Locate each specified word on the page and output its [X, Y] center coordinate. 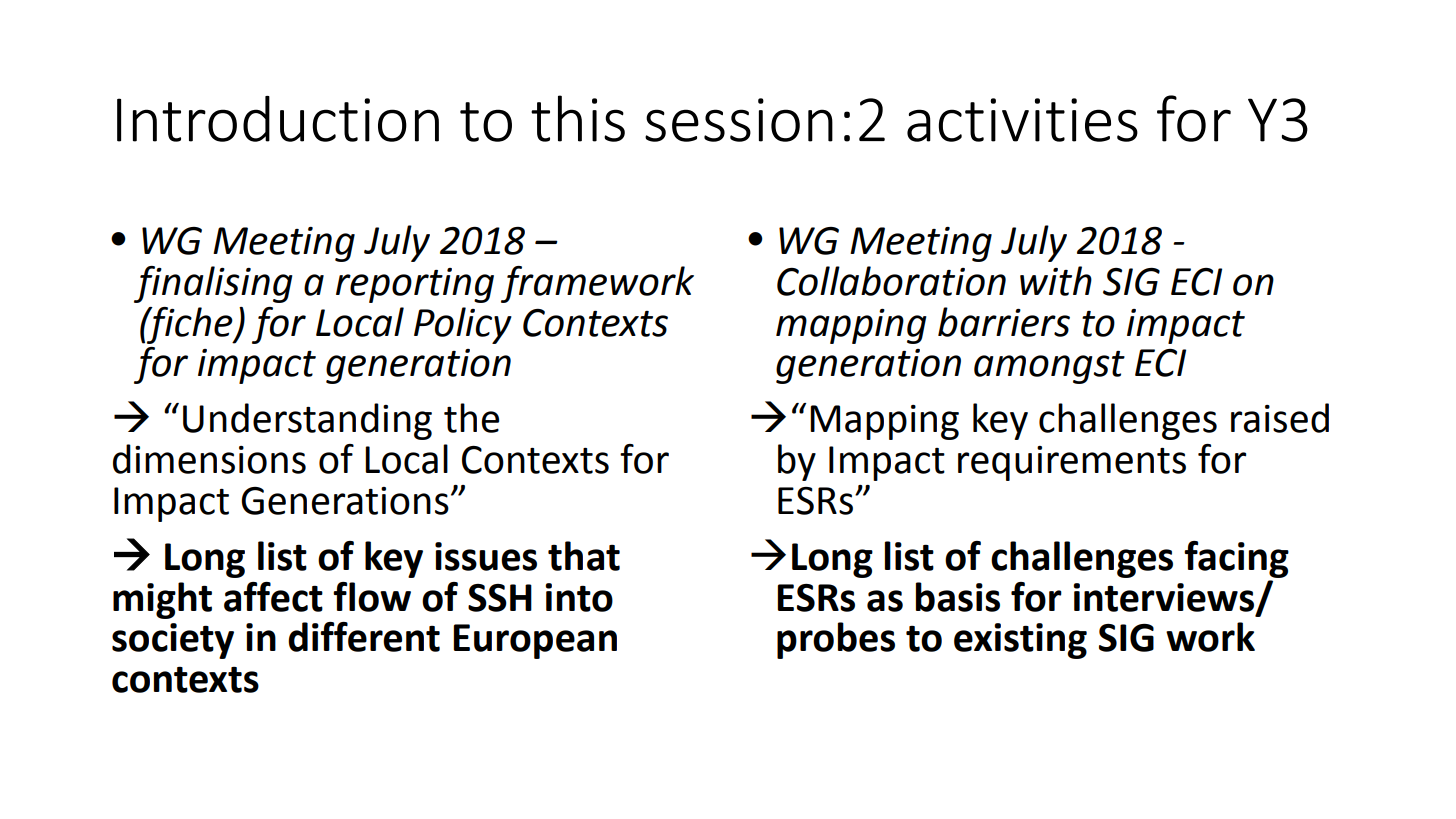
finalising [213, 284]
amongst [1049, 367]
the [471, 418]
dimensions [209, 459]
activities [1022, 120]
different [364, 637]
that [584, 556]
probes [836, 640]
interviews [1165, 598]
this [578, 118]
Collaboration [891, 281]
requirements [1072, 463]
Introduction [278, 119]
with [1056, 281]
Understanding [307, 421]
